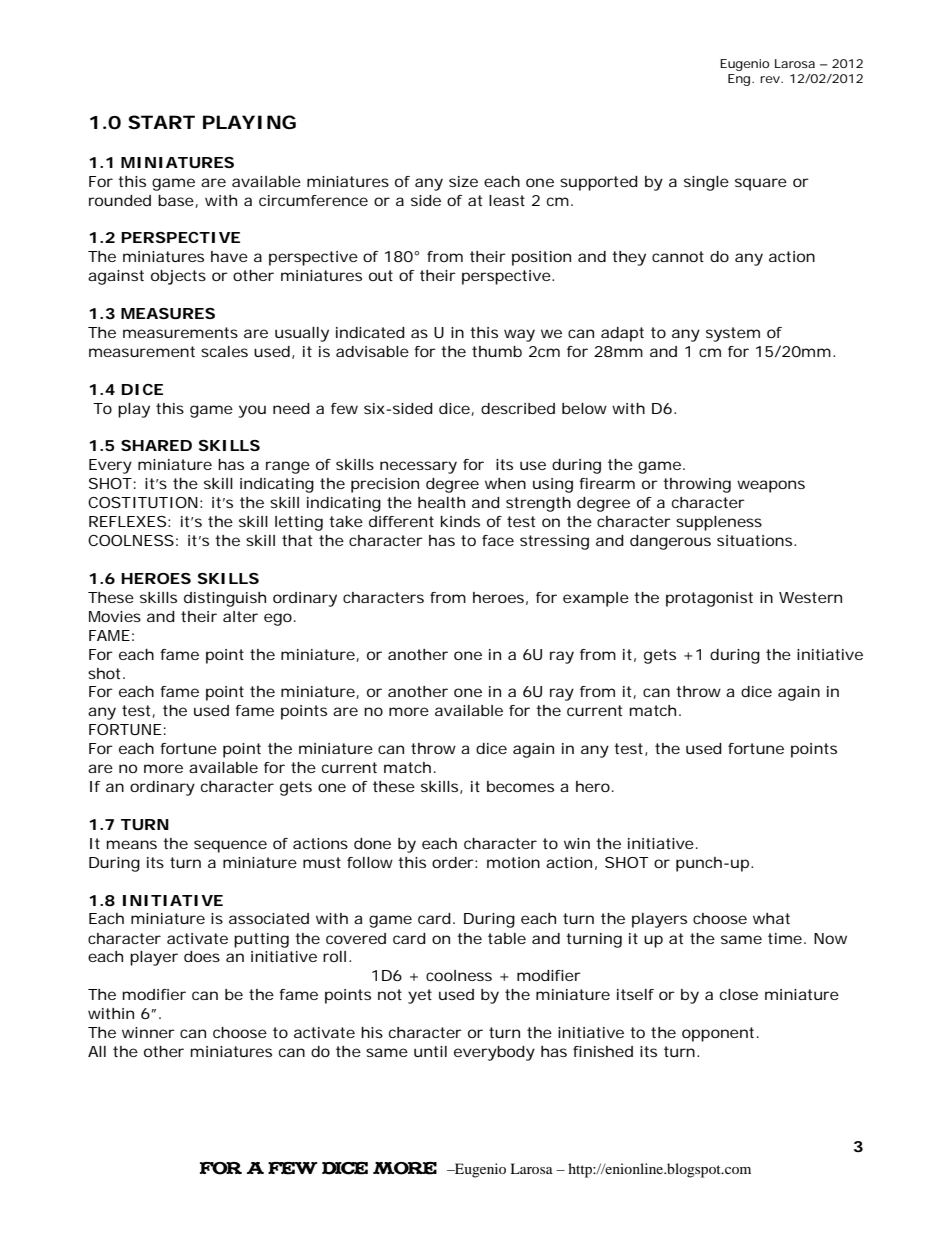  I want to click on rev, so click(771, 79).
